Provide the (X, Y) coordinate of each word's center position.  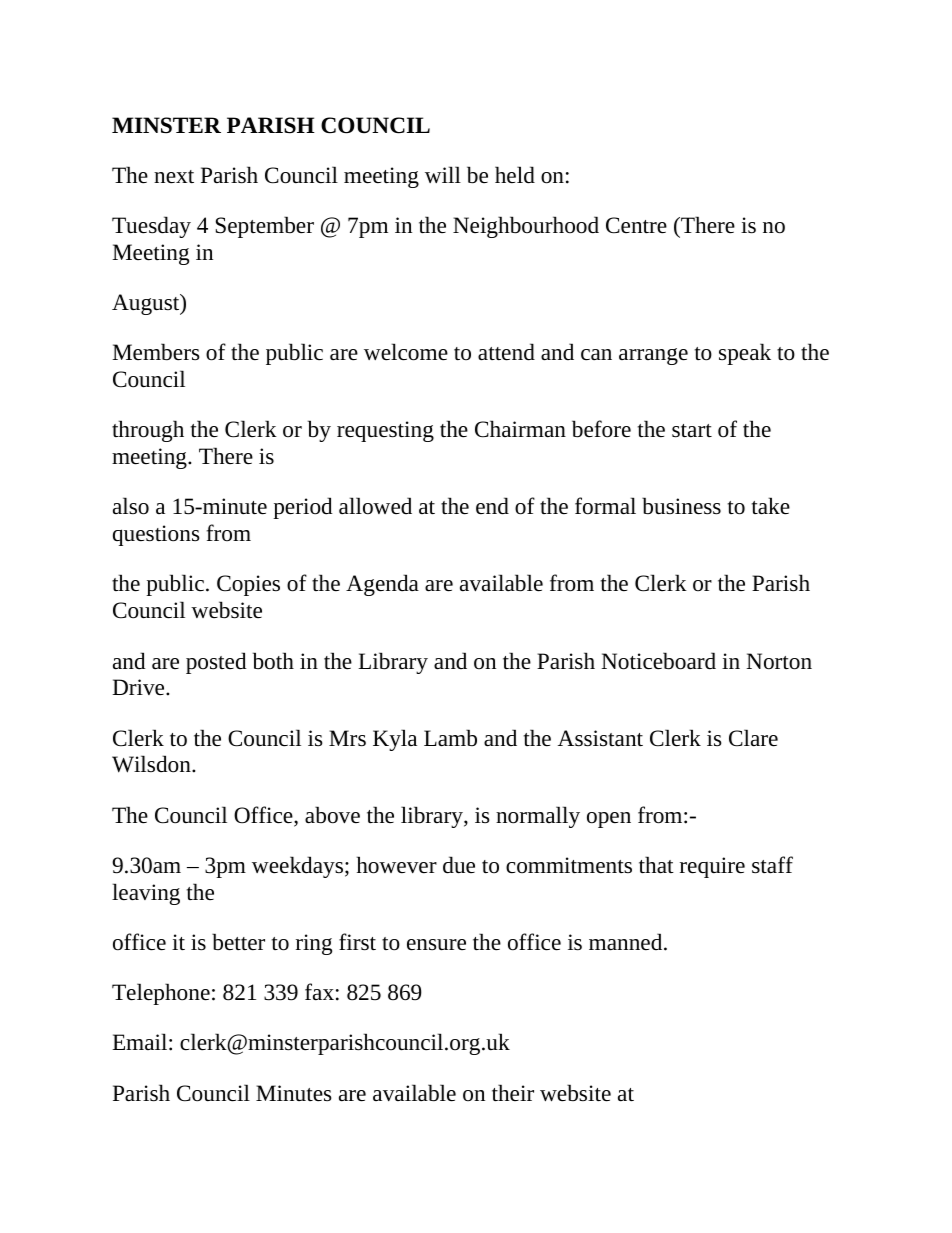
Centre (636, 225)
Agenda (382, 585)
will (443, 174)
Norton (779, 661)
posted (216, 663)
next (174, 177)
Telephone (161, 994)
